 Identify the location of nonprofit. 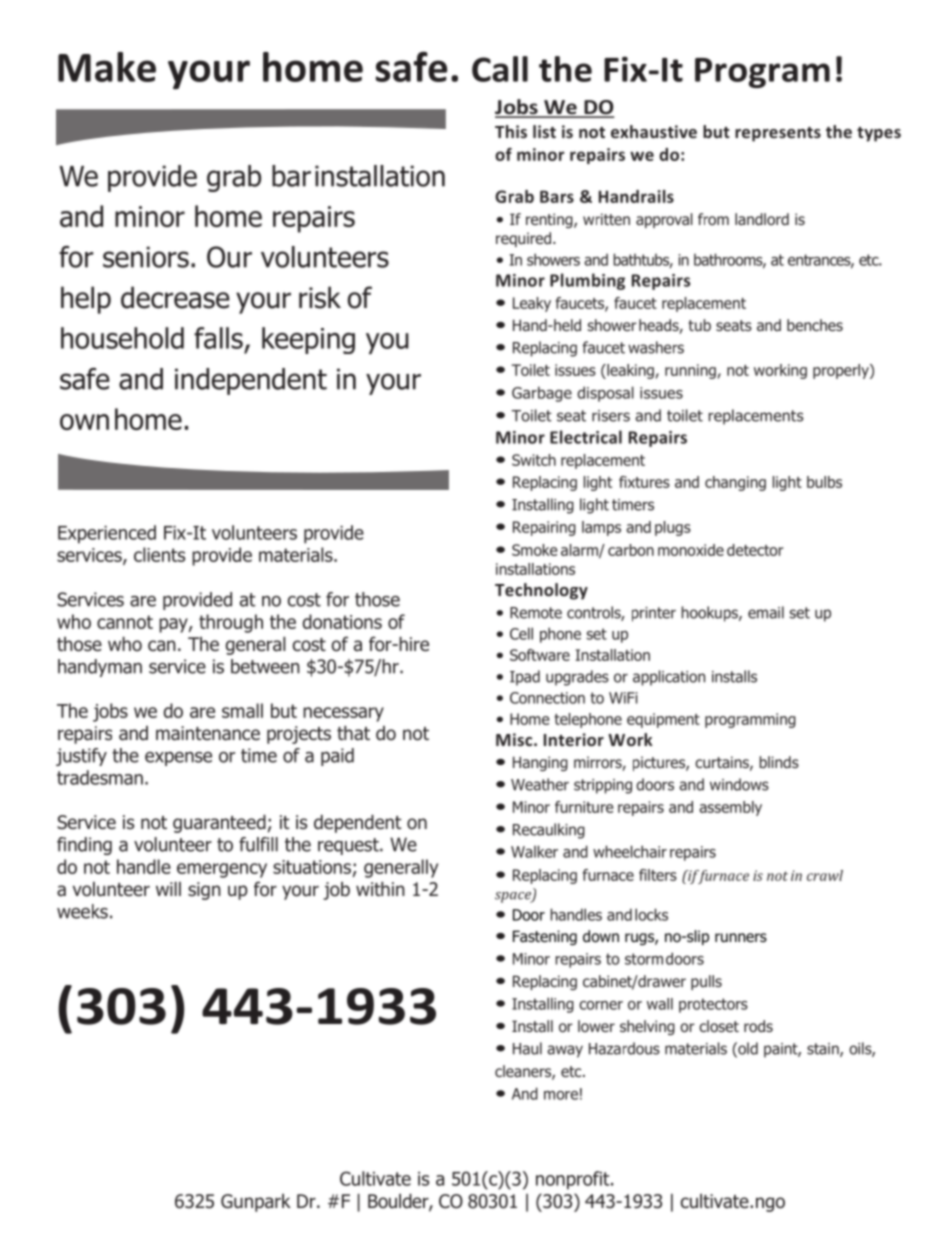
(574, 1180).
